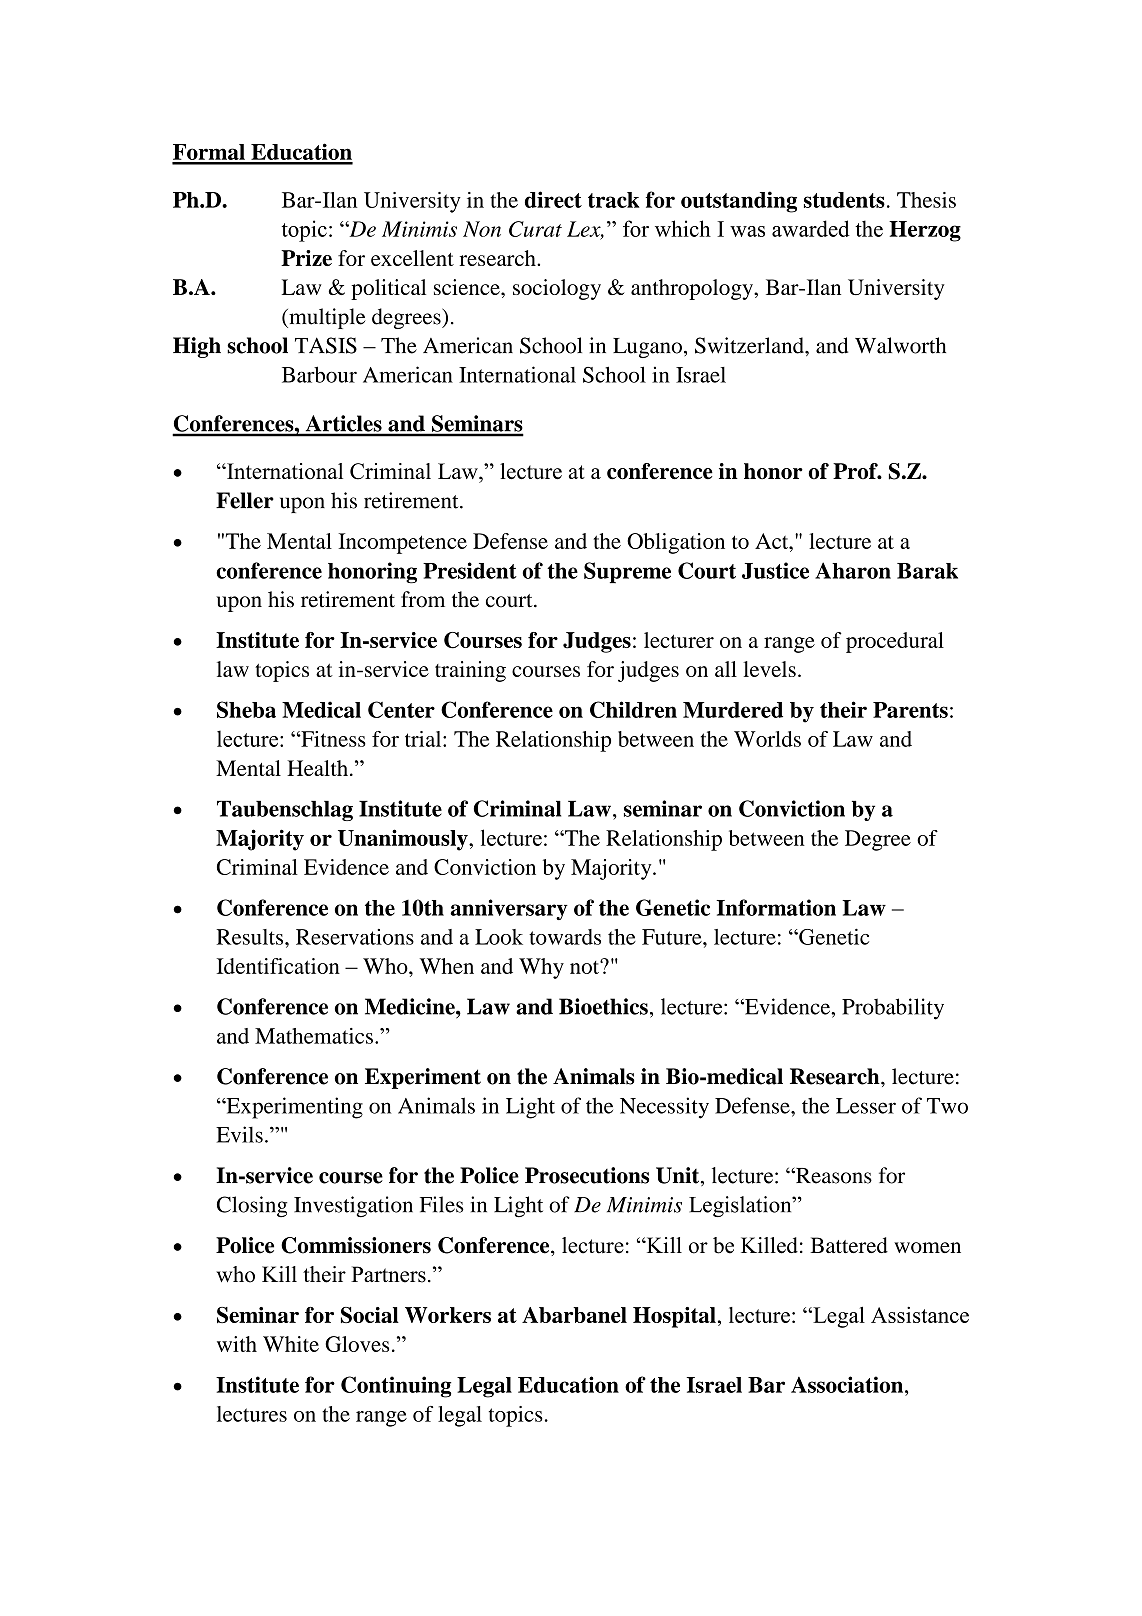  I want to click on Prize, so click(306, 258).
